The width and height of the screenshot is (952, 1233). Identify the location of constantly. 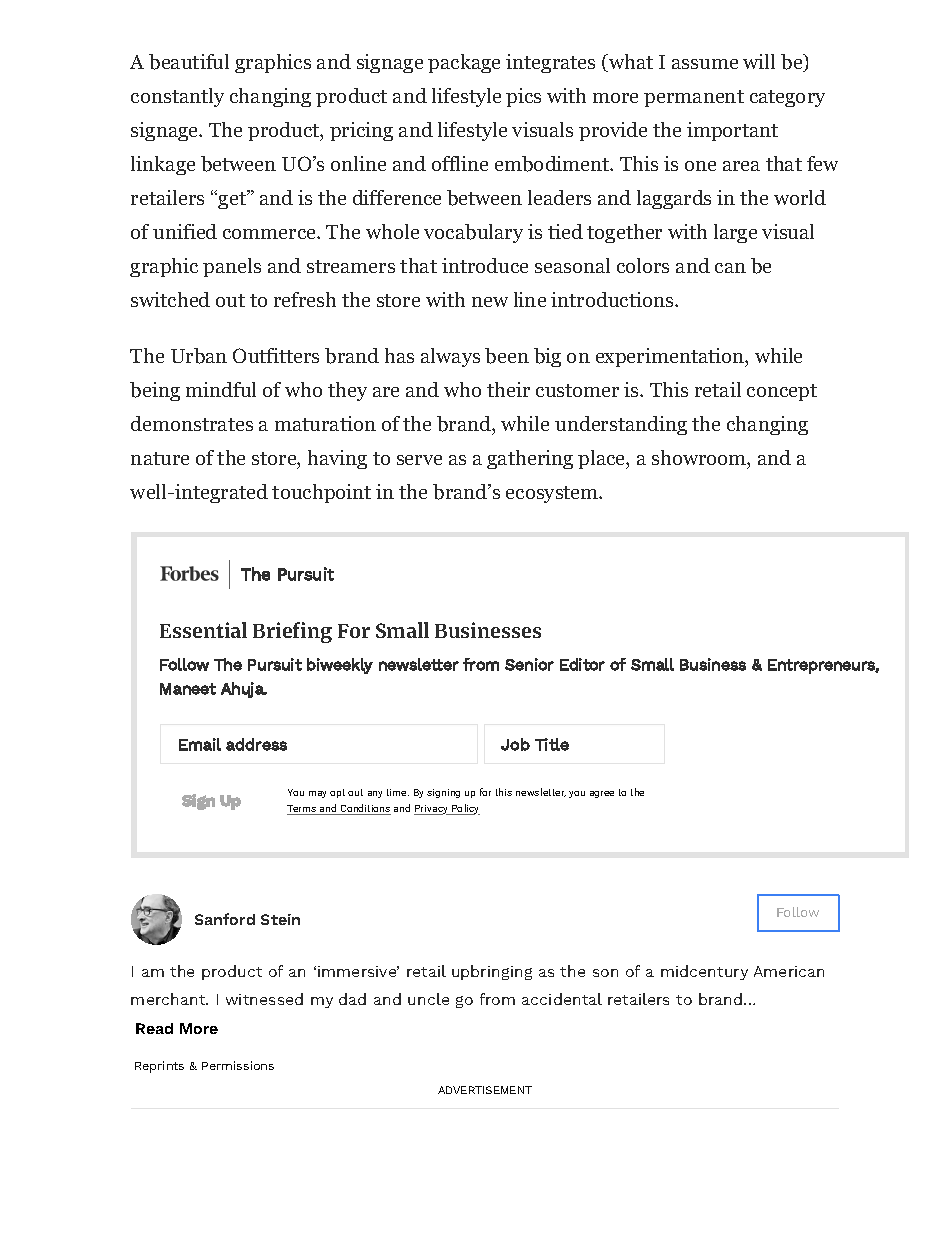
(177, 97).
